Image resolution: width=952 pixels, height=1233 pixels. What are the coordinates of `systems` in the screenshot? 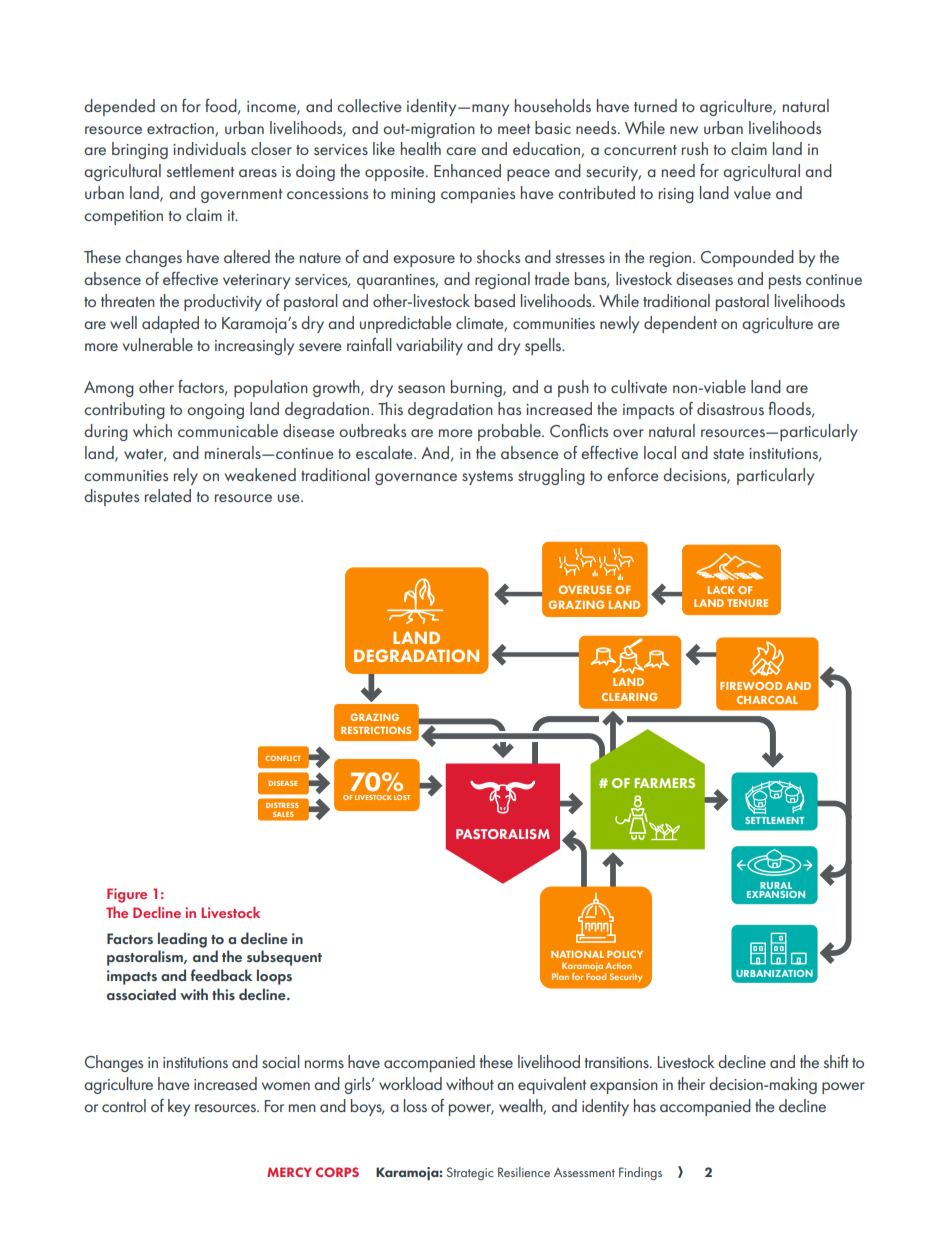 It's located at (487, 478).
